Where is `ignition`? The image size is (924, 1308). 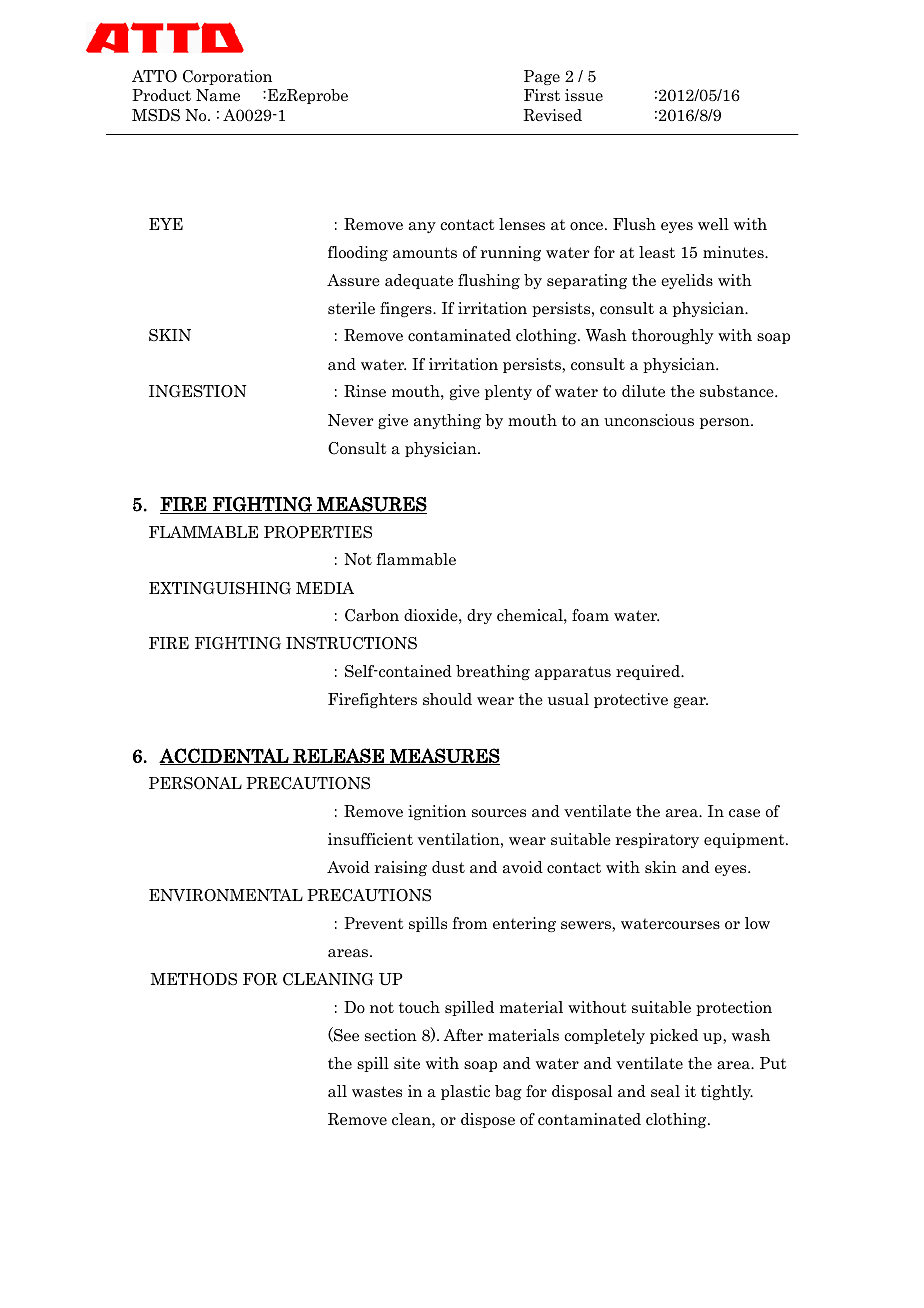 ignition is located at coordinates (437, 812).
